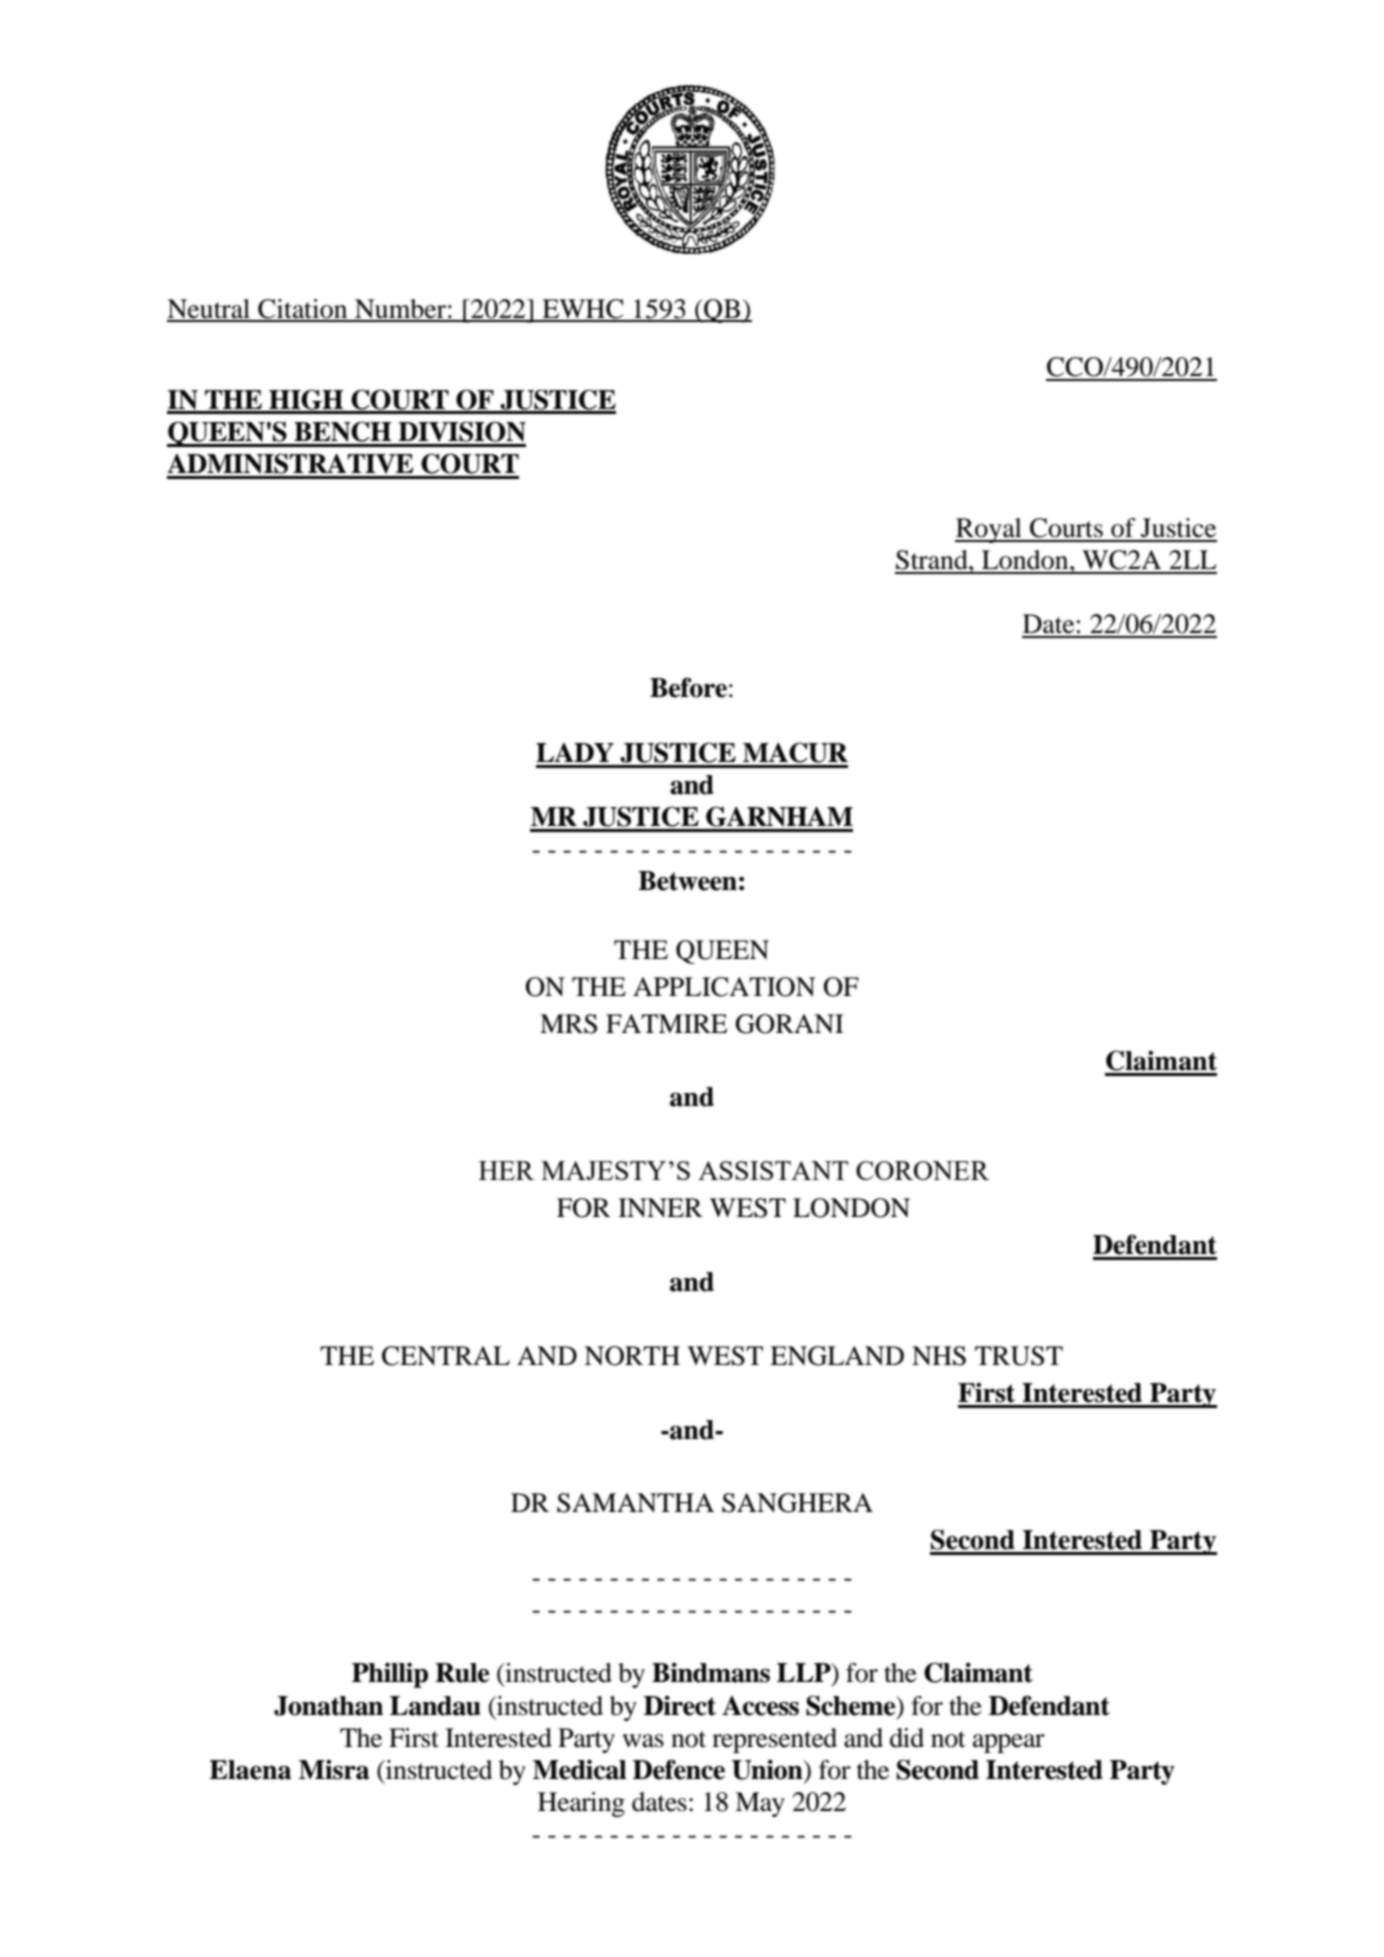 Image resolution: width=1384 pixels, height=1957 pixels. What do you see at coordinates (939, 1356) in the image?
I see `NHS` at bounding box center [939, 1356].
